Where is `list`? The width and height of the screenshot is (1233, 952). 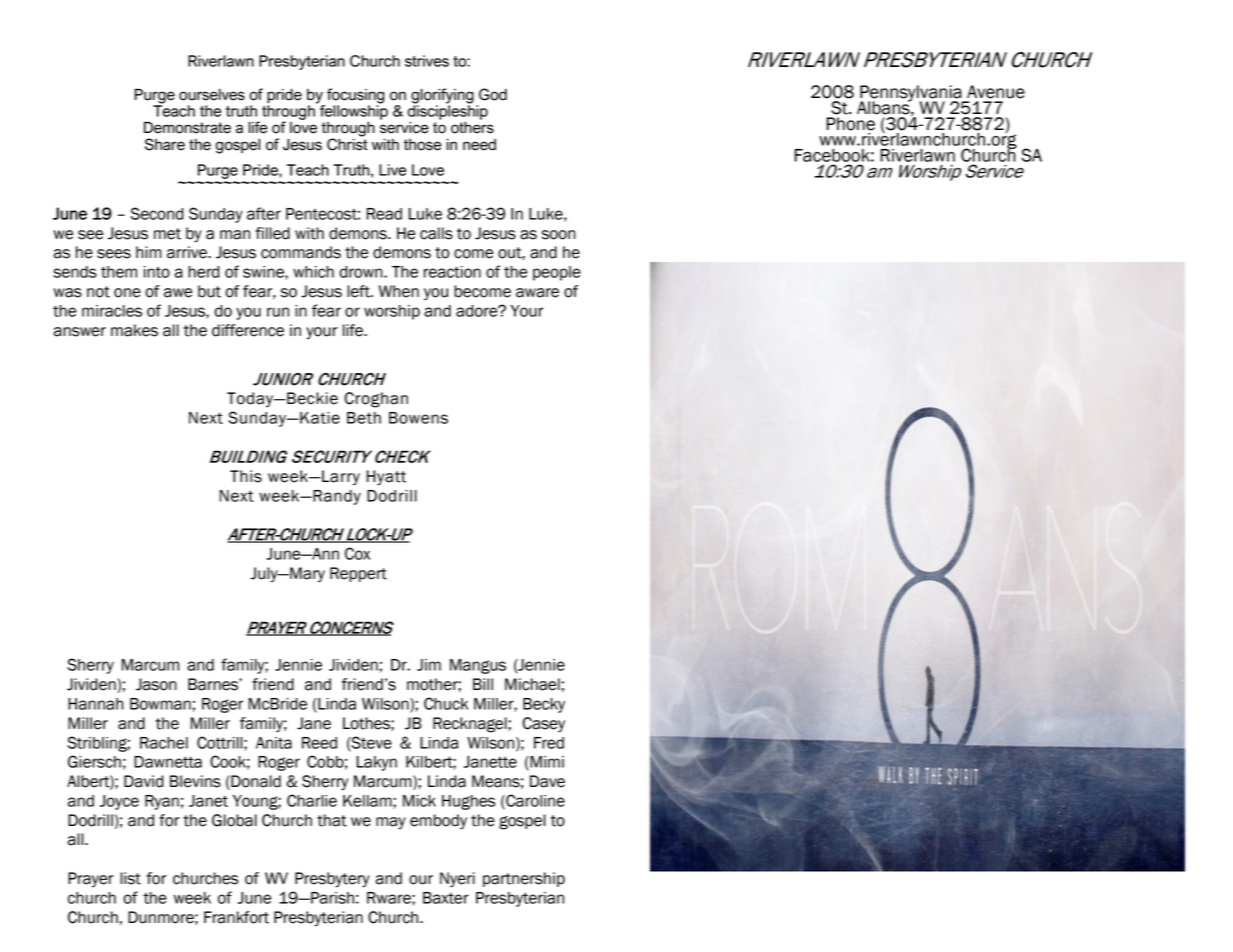
list is located at coordinates (130, 878).
